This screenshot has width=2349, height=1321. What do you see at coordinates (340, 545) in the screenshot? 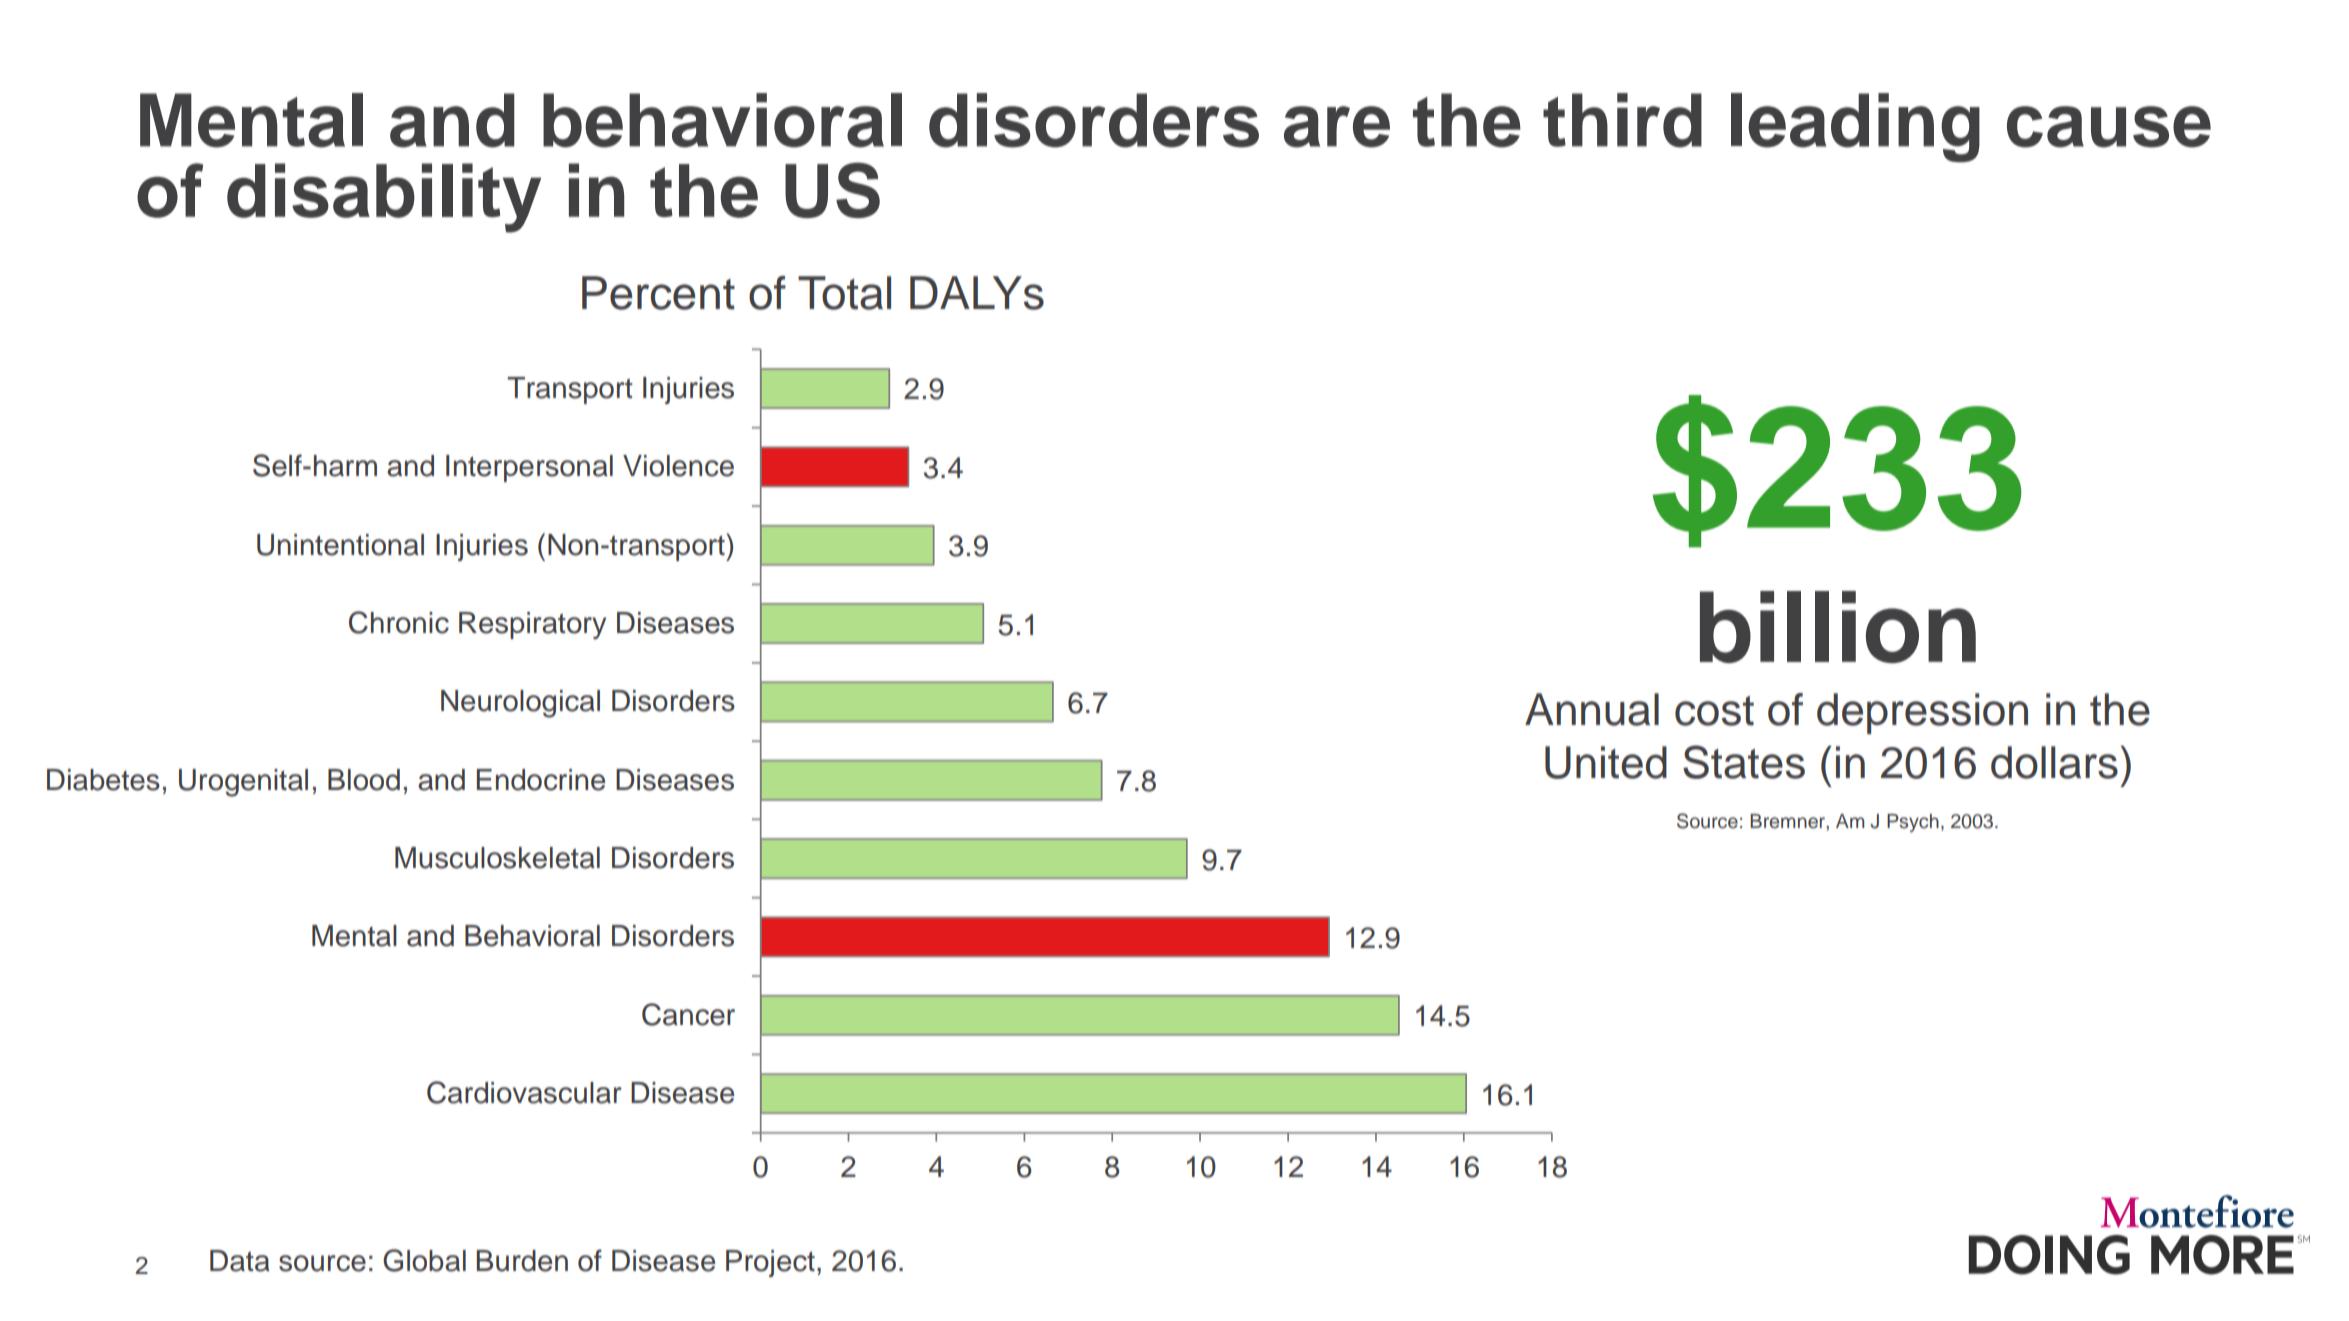
I see `Unintentional` at bounding box center [340, 545].
